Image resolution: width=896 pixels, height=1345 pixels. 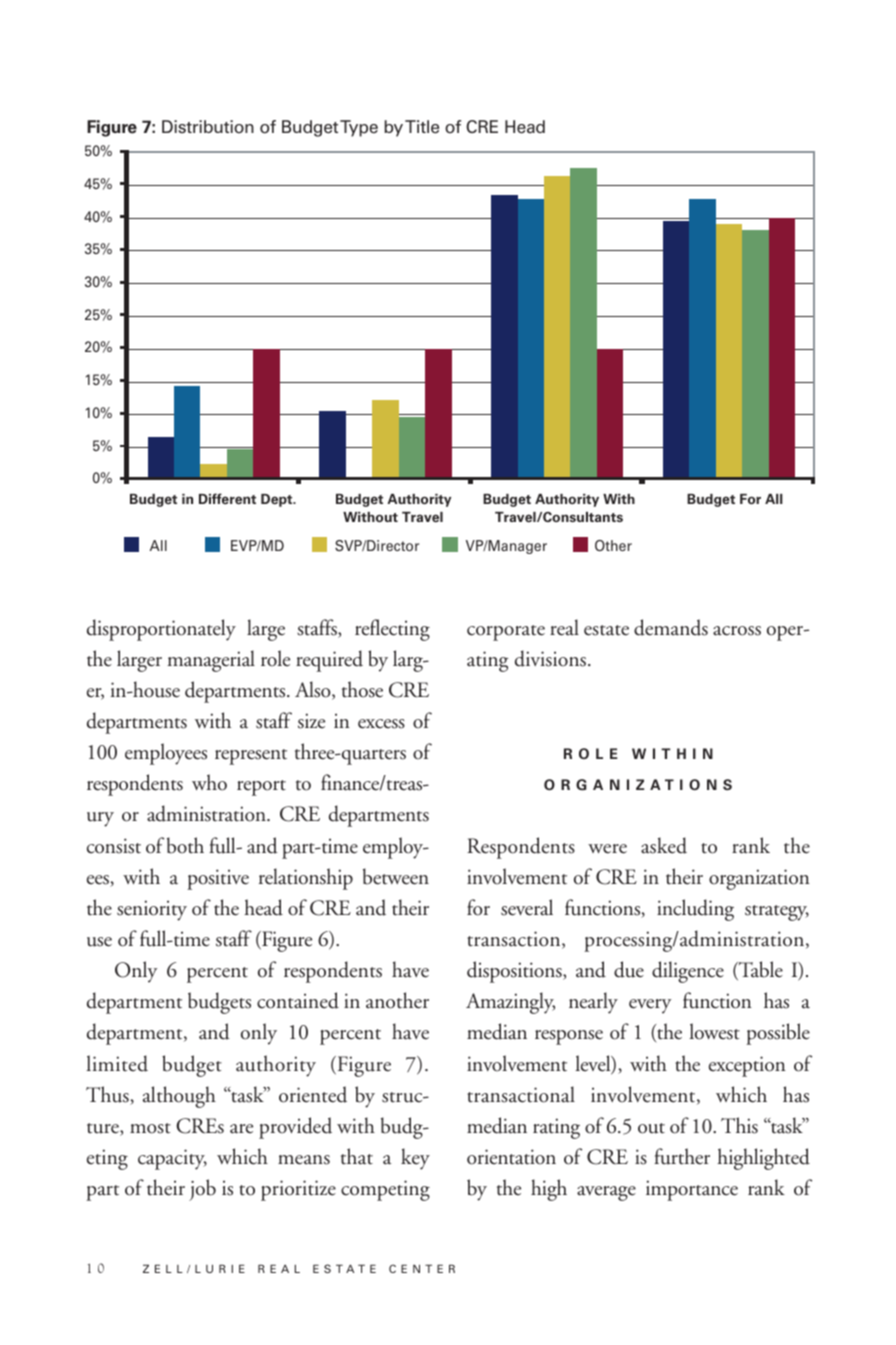 What do you see at coordinates (515, 972) in the page?
I see `dispositions` at bounding box center [515, 972].
